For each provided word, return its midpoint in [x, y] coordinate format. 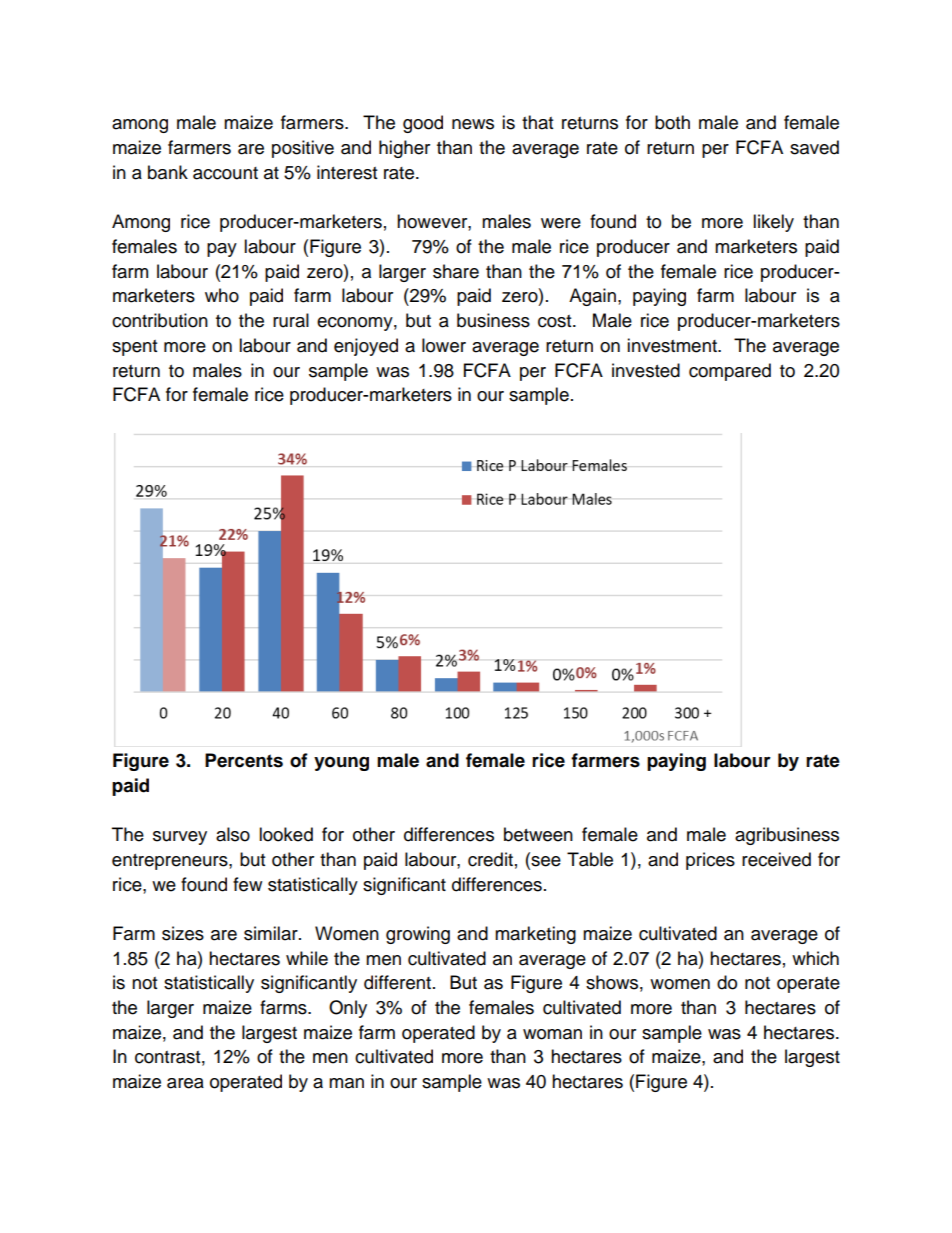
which [815, 958]
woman [552, 1034]
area [185, 1083]
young [341, 764]
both [672, 122]
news [473, 124]
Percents [244, 760]
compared [730, 372]
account [225, 173]
